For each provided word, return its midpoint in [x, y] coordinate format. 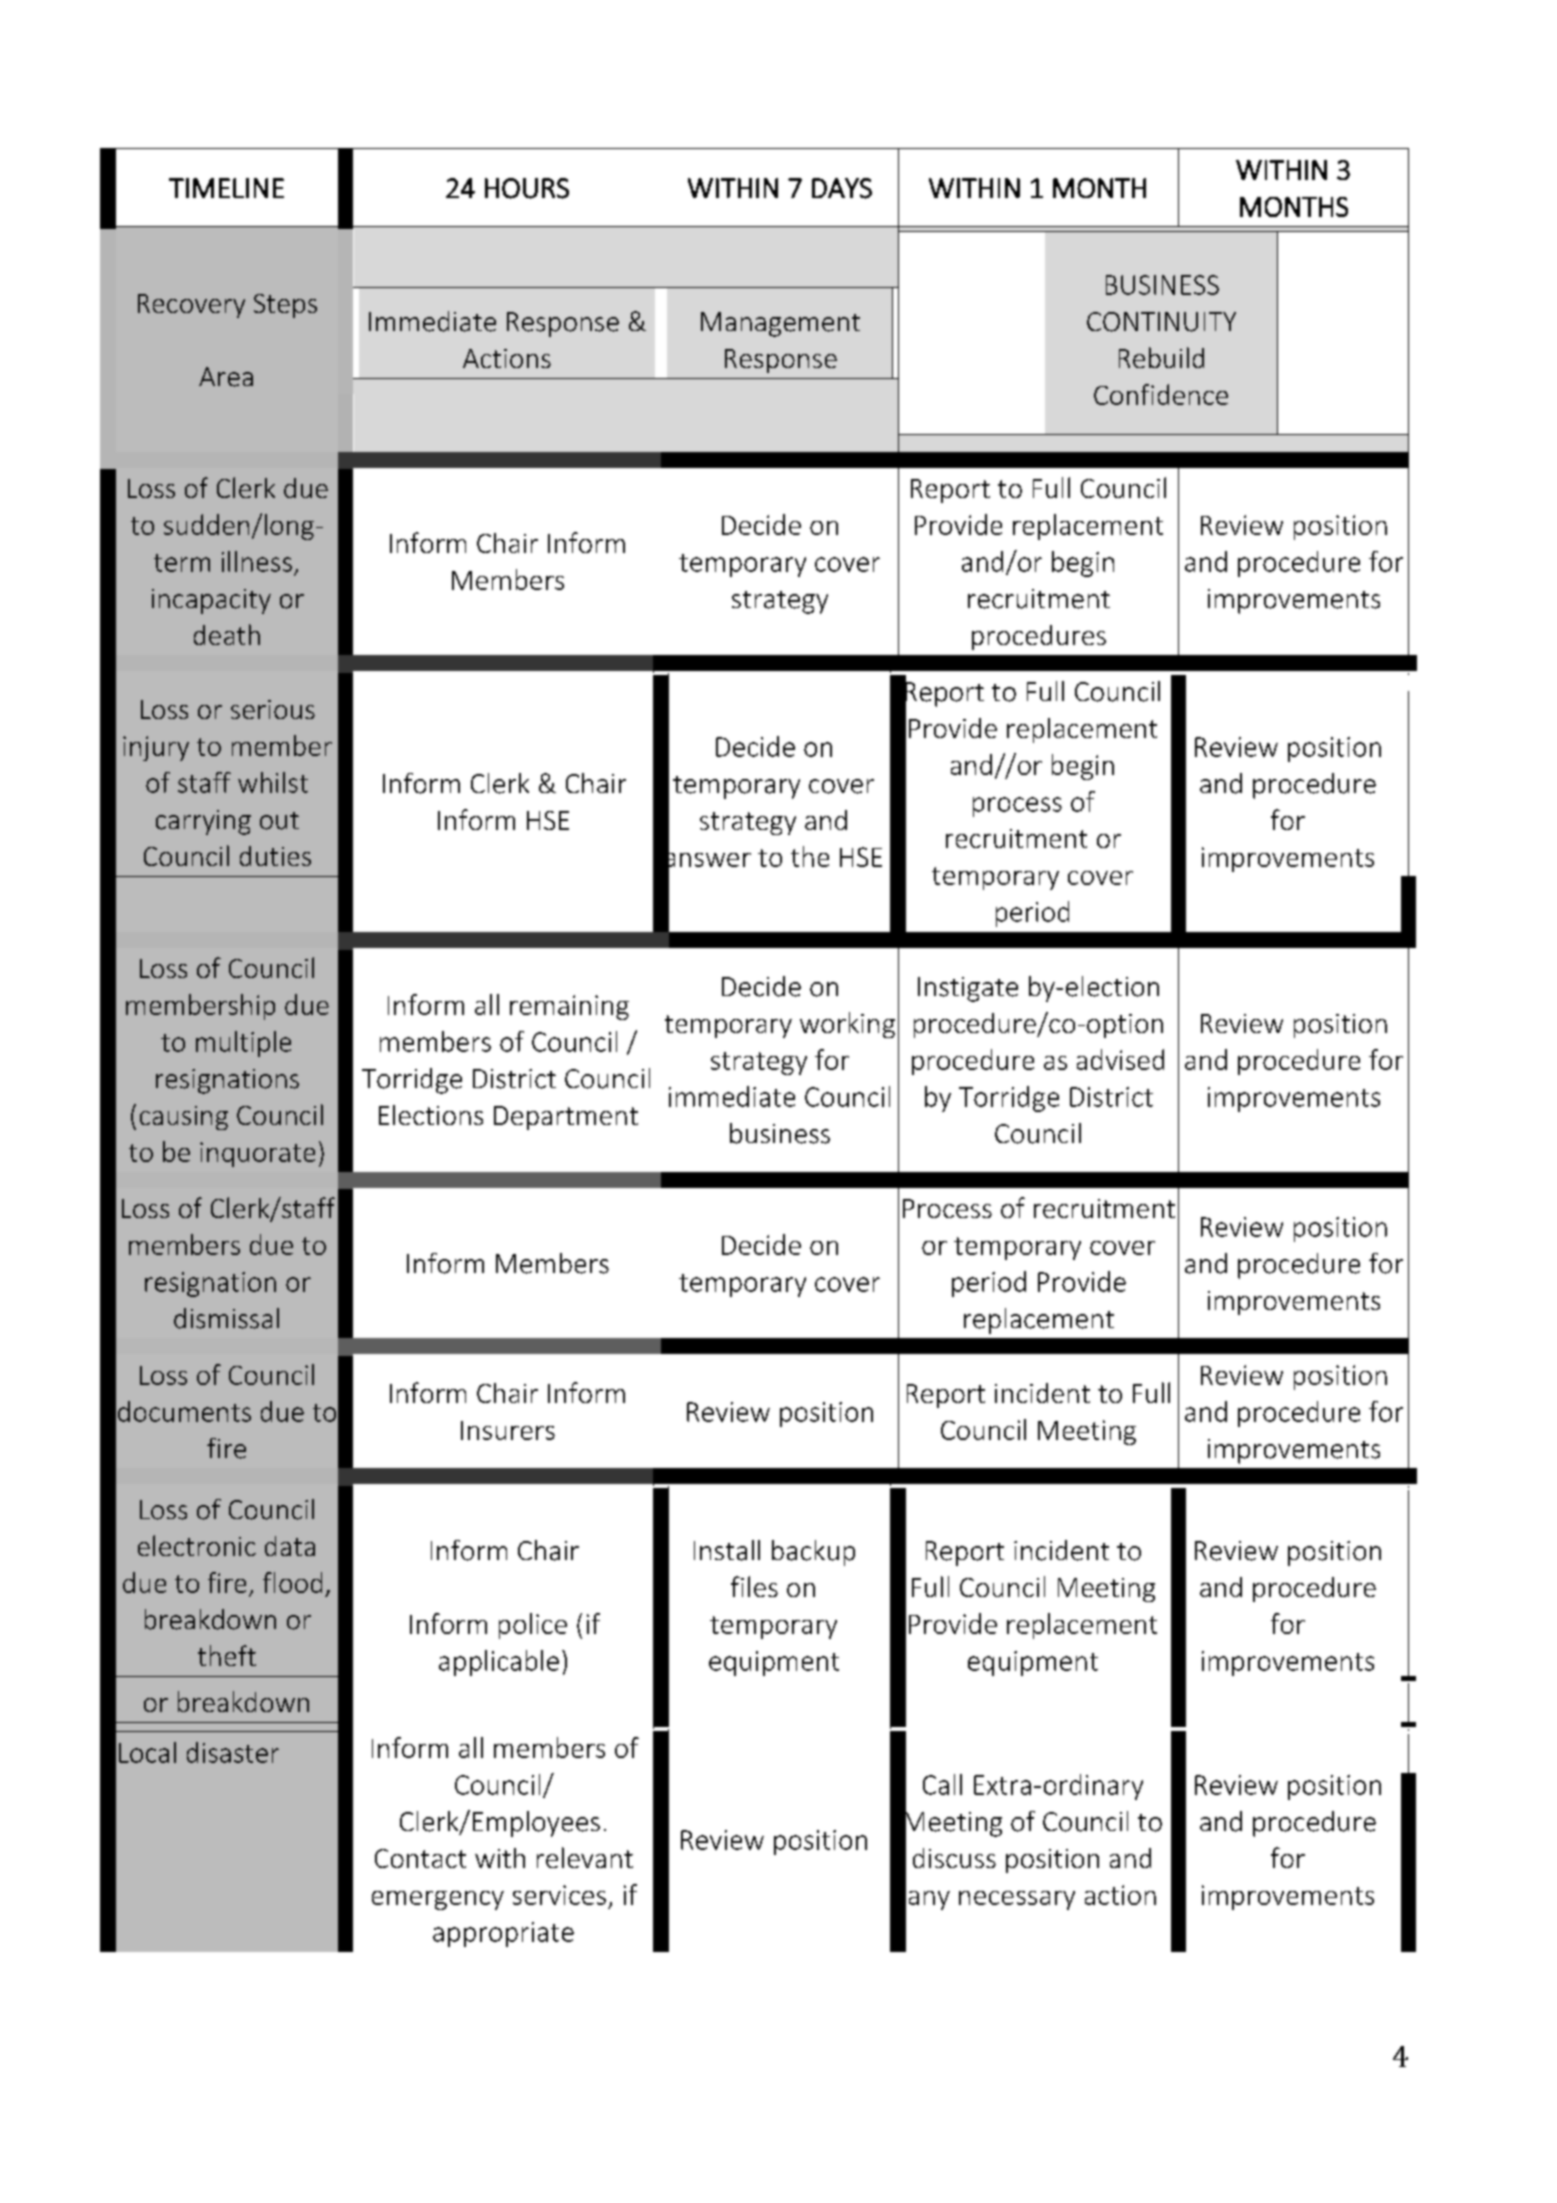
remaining [569, 1007]
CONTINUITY [1161, 322]
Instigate [968, 989]
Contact [420, 1858]
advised [1120, 1059]
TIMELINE [226, 188]
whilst [273, 782]
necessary [1017, 1900]
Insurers [508, 1430]
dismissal [226, 1318]
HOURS [527, 188]
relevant [585, 1857]
